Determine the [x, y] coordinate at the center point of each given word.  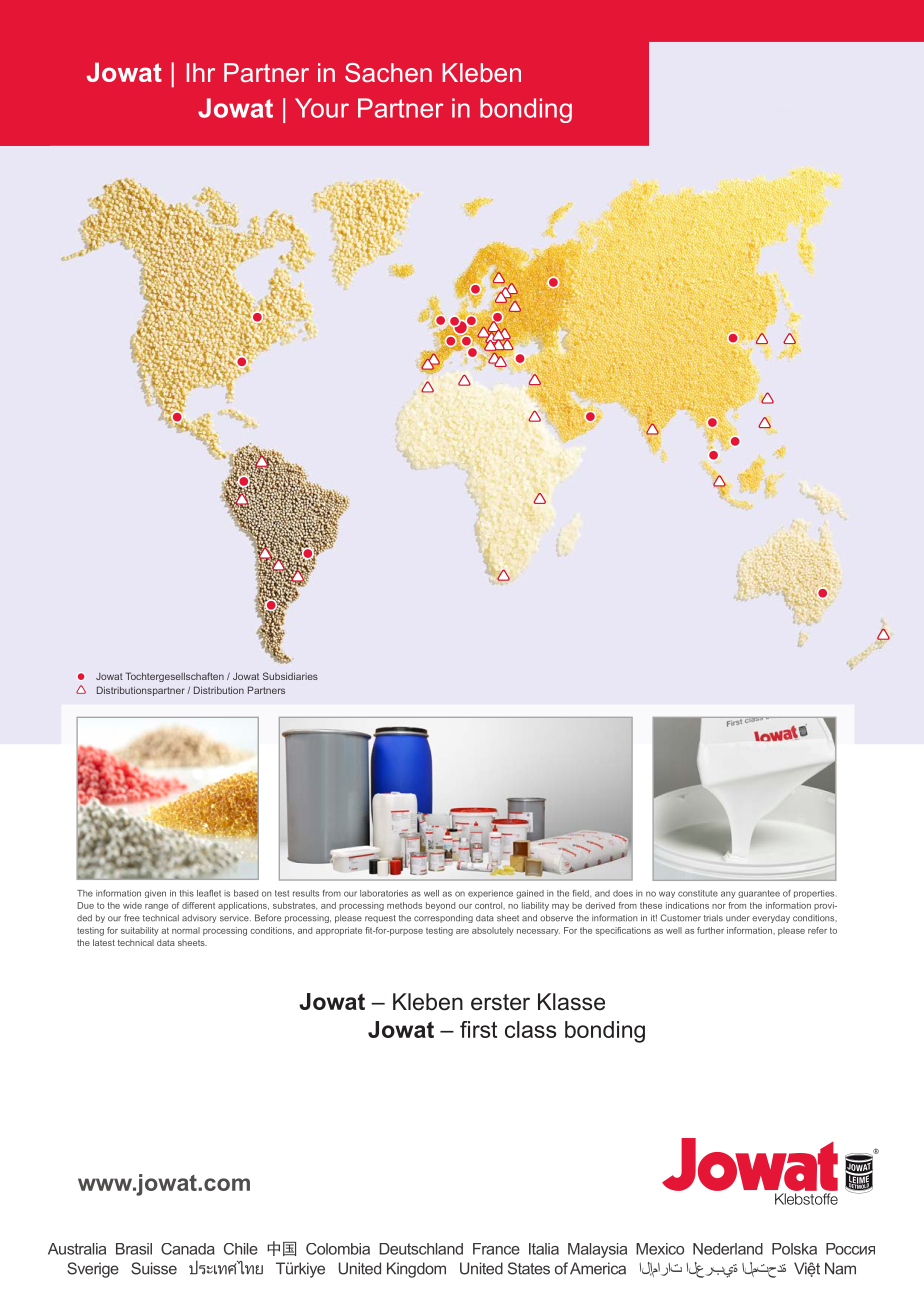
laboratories [384, 893]
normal [186, 930]
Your [322, 108]
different [198, 905]
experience [490, 894]
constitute [698, 893]
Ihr [201, 72]
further [710, 930]
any [728, 895]
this [187, 893]
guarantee [759, 894]
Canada [188, 1249]
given [155, 894]
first [478, 1029]
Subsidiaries [290, 676]
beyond [440, 906]
